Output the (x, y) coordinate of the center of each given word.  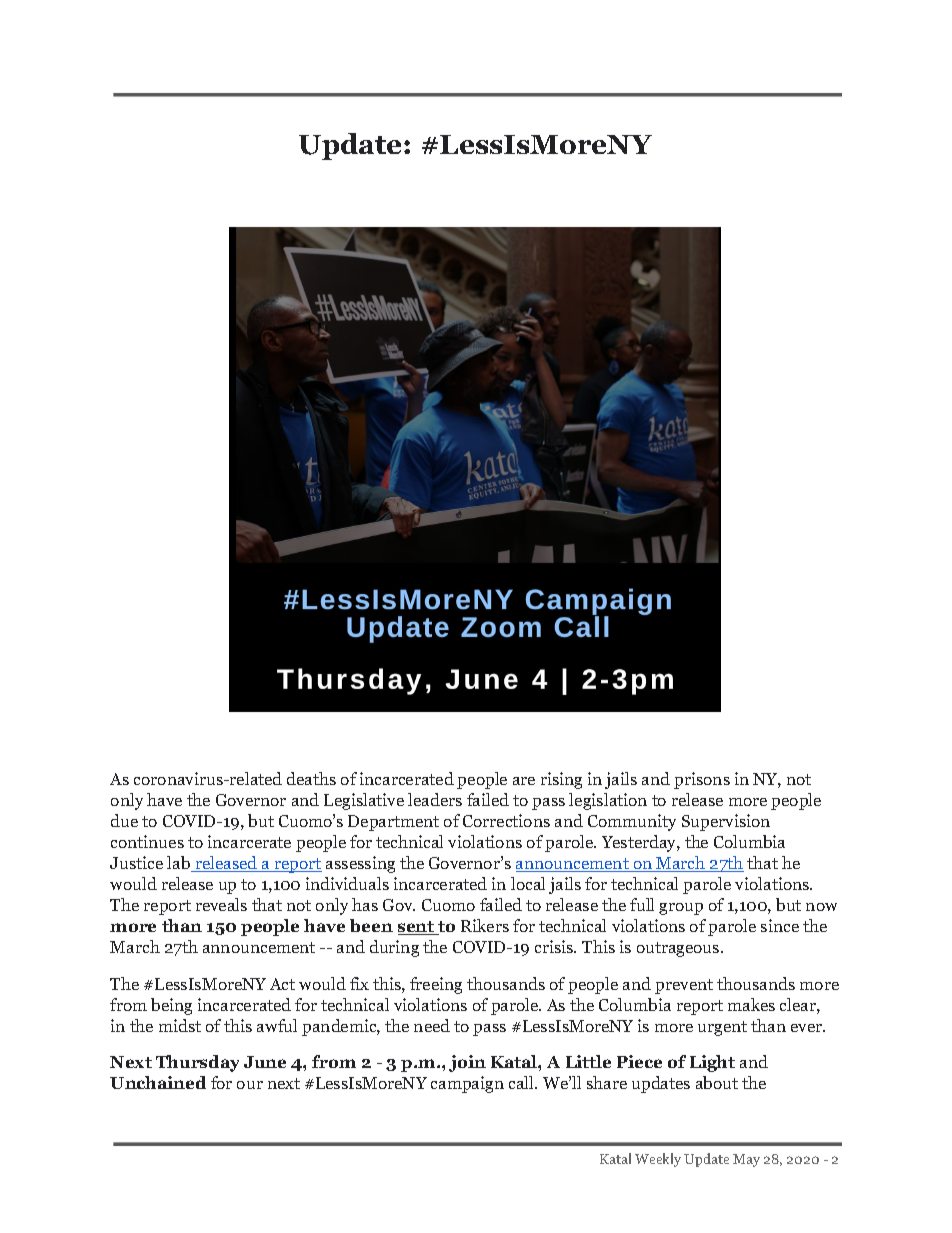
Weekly (658, 1160)
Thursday (197, 1063)
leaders (435, 799)
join (467, 1063)
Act (282, 984)
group (681, 909)
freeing (436, 985)
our (250, 1085)
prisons (702, 780)
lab (180, 864)
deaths (311, 778)
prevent (684, 986)
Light (712, 1063)
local (528, 883)
